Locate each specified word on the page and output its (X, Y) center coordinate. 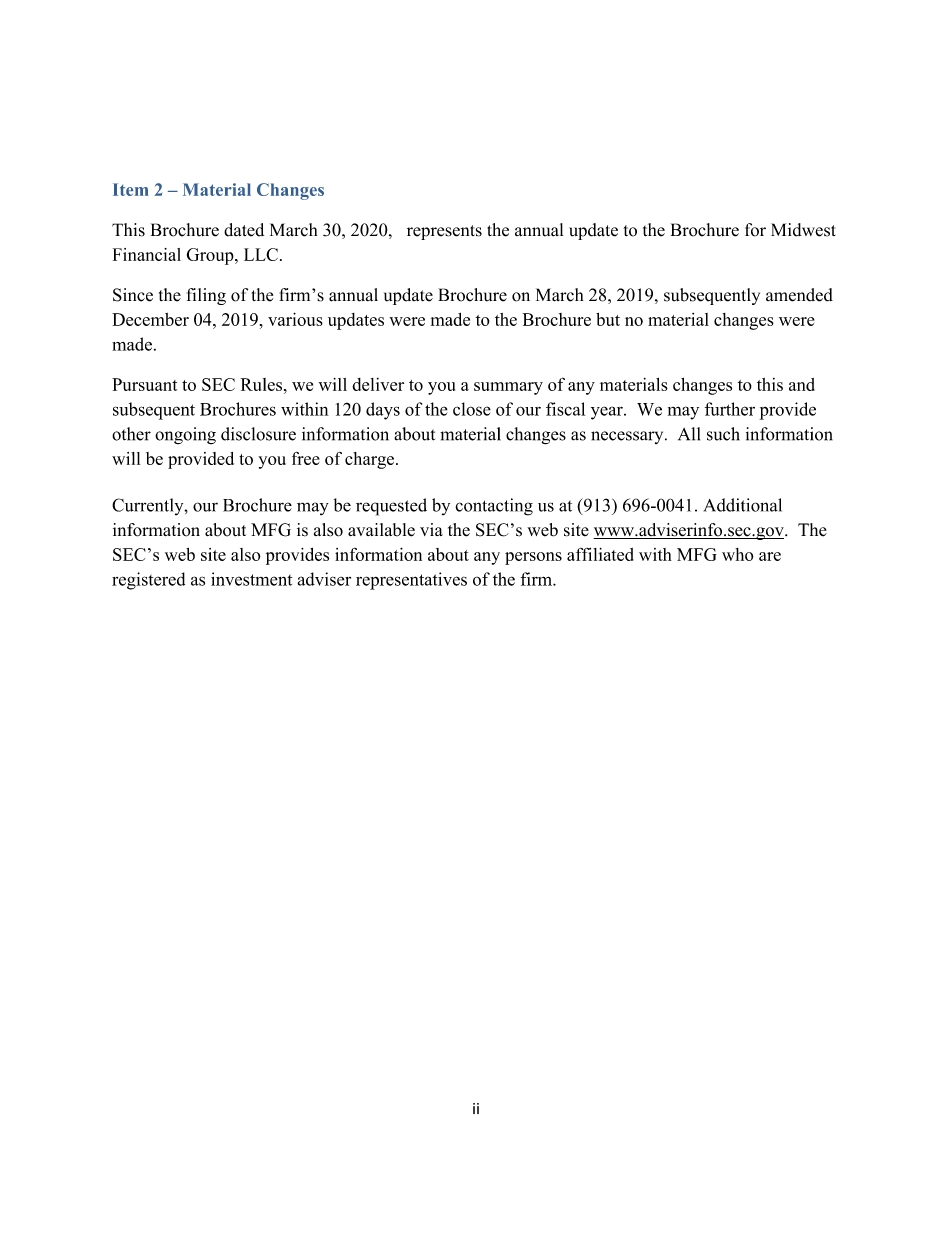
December (150, 319)
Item (131, 189)
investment (251, 579)
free (306, 458)
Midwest (803, 230)
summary (508, 388)
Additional (743, 505)
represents (444, 232)
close (472, 409)
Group (211, 256)
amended (799, 295)
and (802, 384)
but (608, 319)
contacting (494, 507)
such (723, 434)
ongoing (185, 435)
